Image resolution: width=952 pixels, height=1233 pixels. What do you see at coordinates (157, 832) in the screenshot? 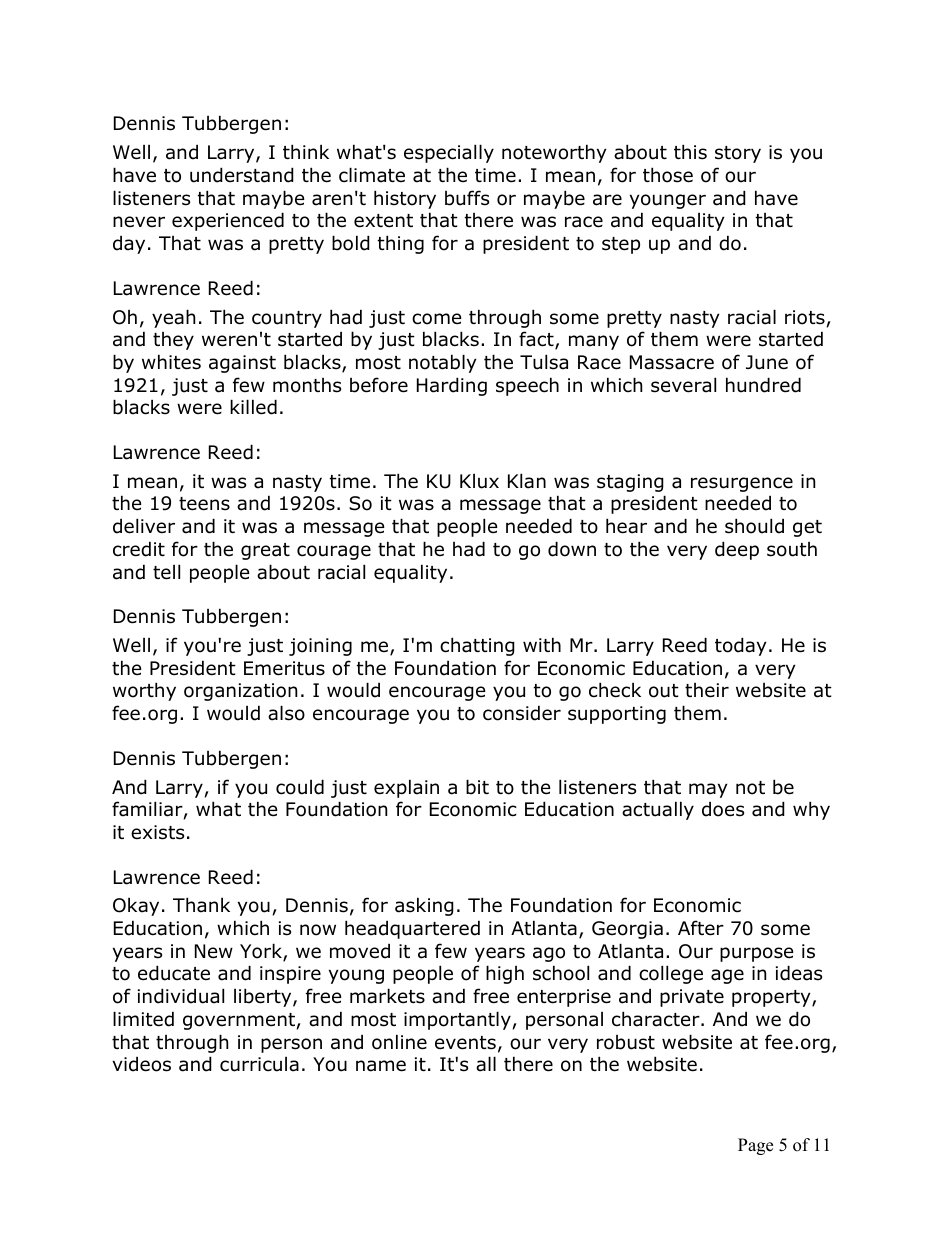
I see `exists` at bounding box center [157, 832].
